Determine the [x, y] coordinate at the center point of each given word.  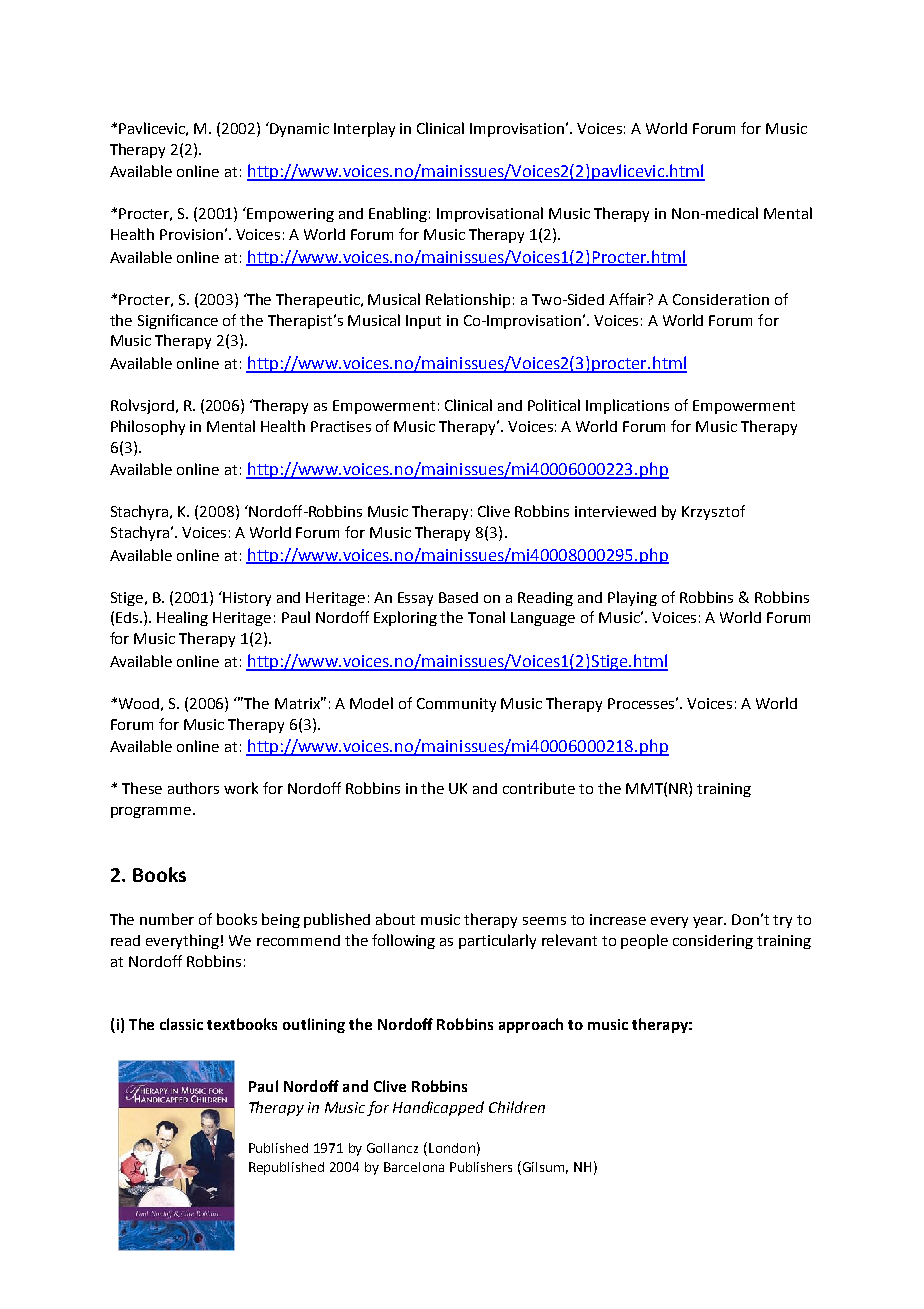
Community [456, 705]
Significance [178, 321]
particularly [497, 941]
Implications [627, 406]
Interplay [364, 129]
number [167, 919]
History [247, 599]
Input [423, 322]
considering [713, 942]
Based [458, 597]
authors [193, 788]
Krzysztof [713, 512]
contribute [539, 788]
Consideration [721, 299]
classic [181, 1024]
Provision [191, 234]
